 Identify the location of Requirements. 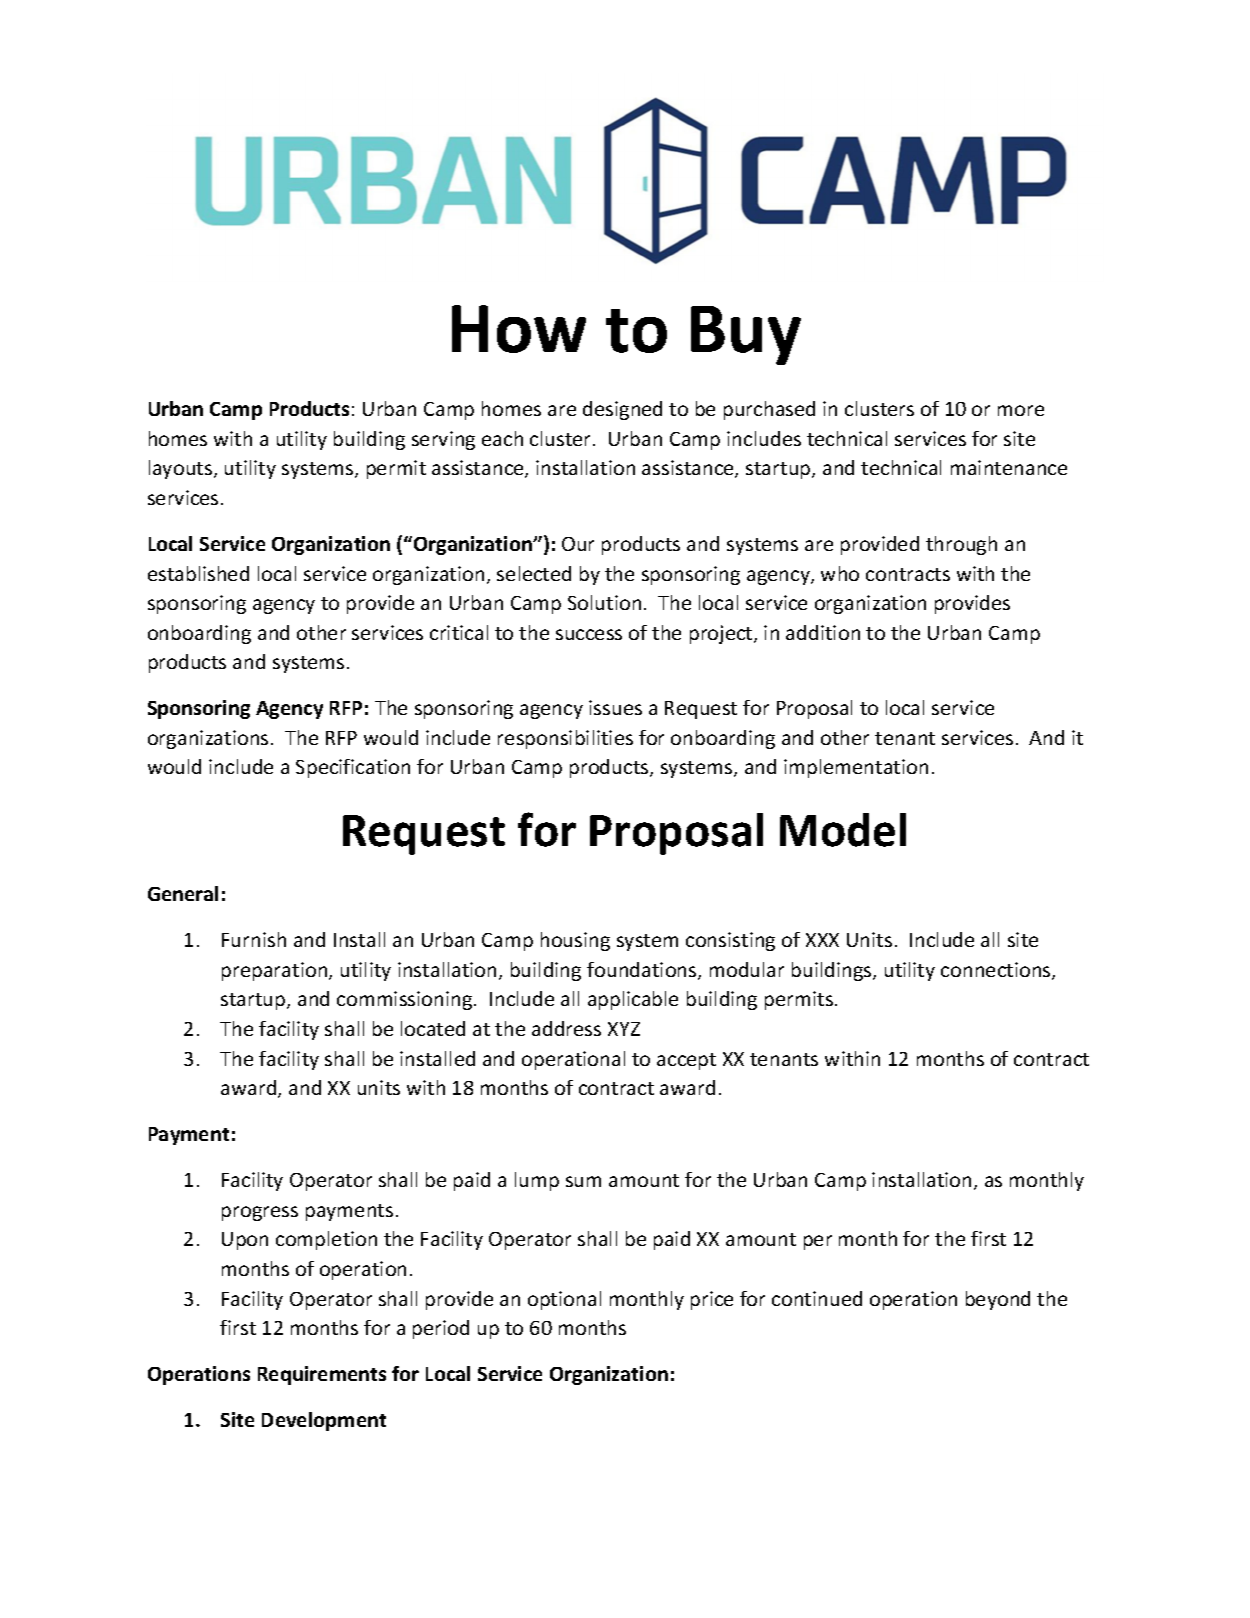
(322, 1375).
